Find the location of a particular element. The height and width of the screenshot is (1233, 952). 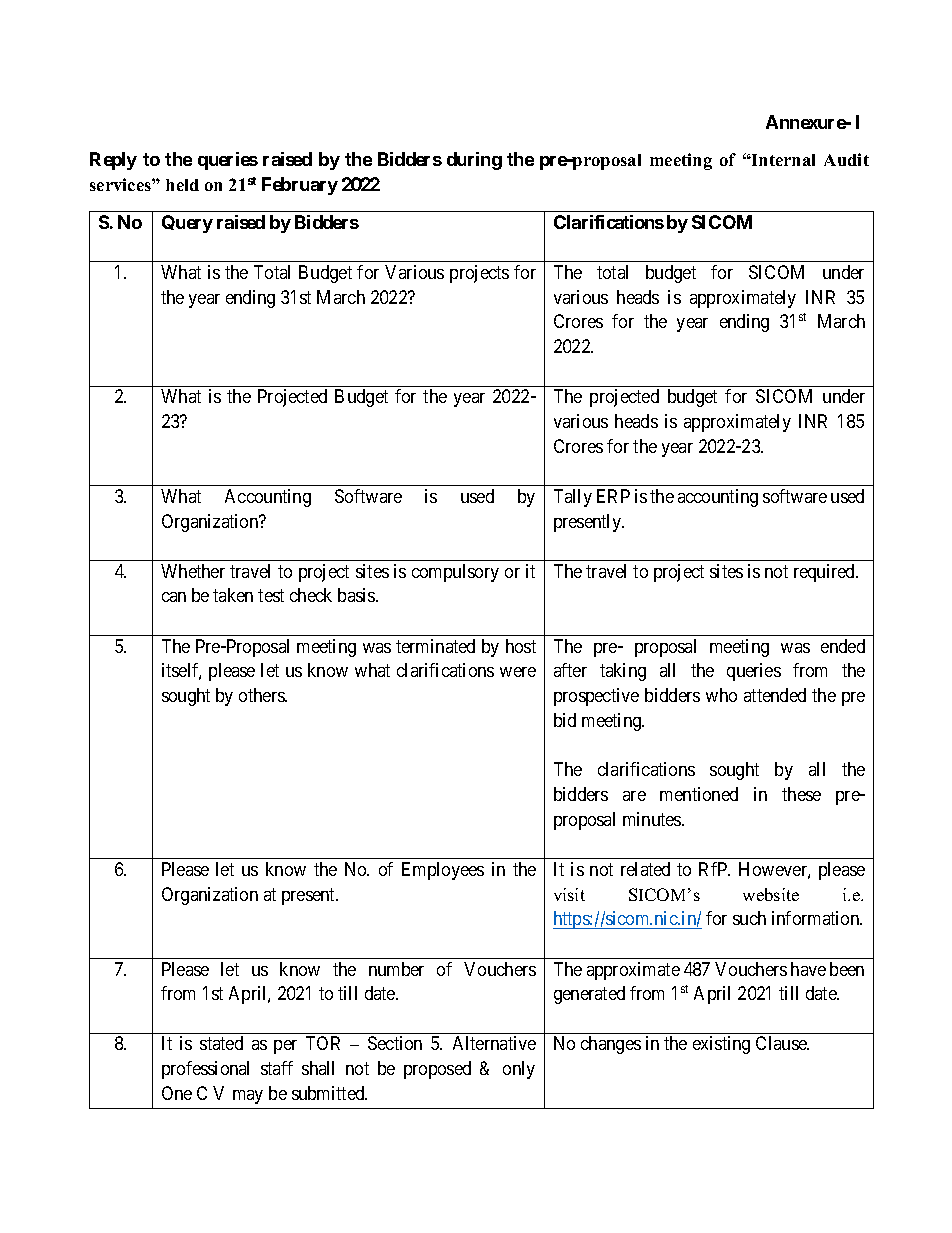

professional is located at coordinates (205, 1070).
